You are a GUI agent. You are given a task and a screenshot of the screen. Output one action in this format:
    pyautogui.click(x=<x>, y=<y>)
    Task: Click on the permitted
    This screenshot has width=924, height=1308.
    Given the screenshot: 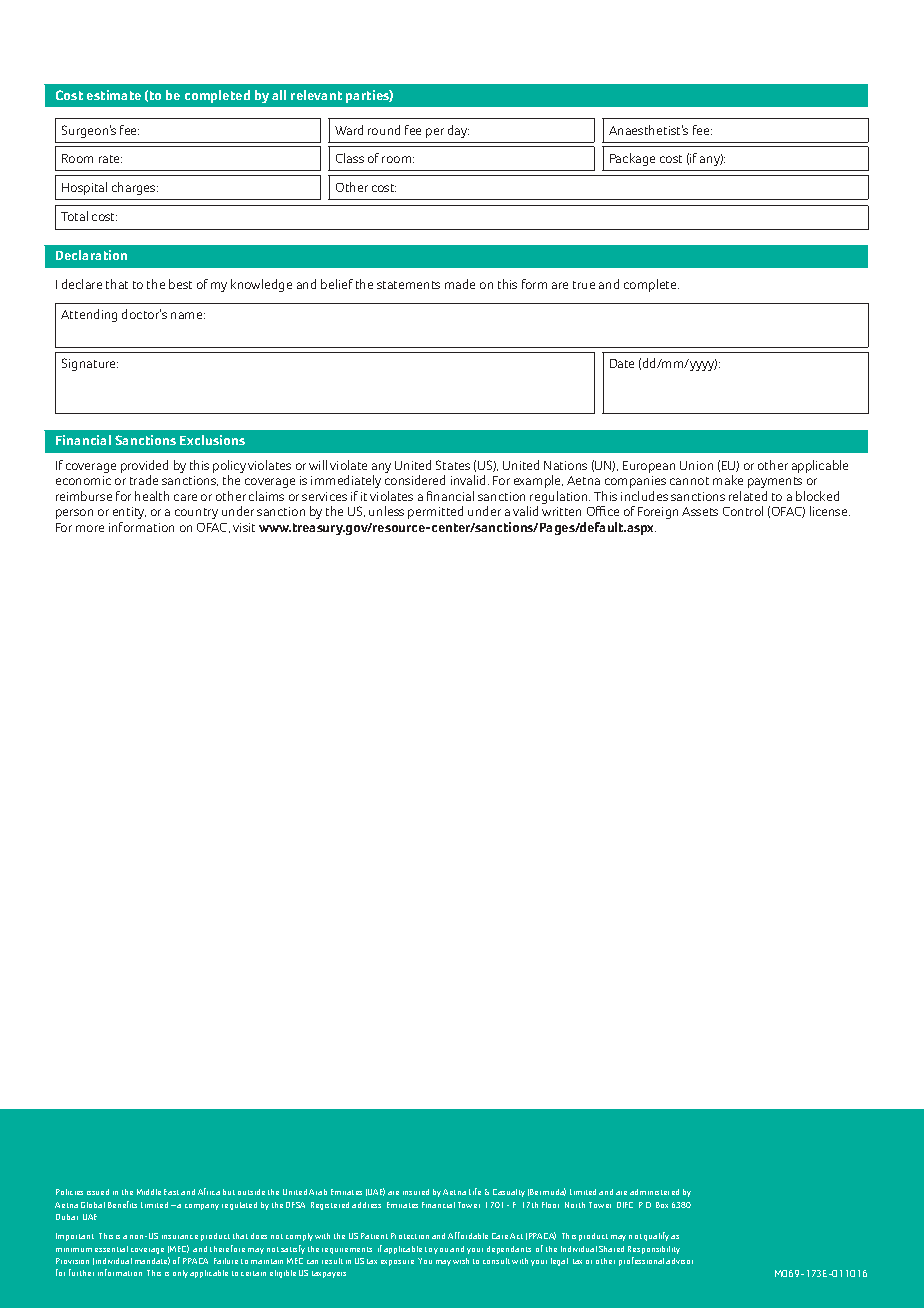 What is the action you would take?
    pyautogui.click(x=435, y=512)
